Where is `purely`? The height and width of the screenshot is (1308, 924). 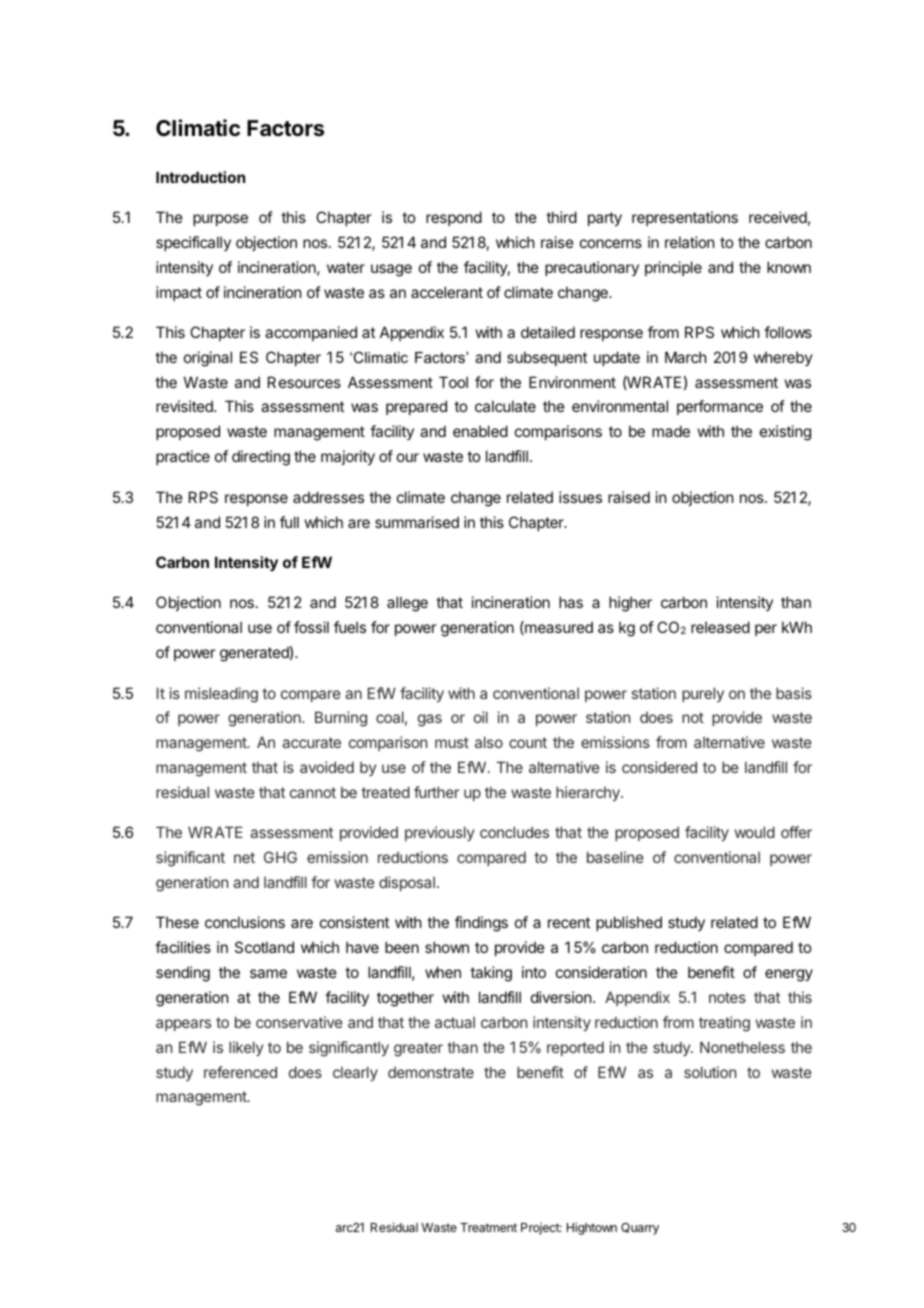
purely is located at coordinates (703, 694).
